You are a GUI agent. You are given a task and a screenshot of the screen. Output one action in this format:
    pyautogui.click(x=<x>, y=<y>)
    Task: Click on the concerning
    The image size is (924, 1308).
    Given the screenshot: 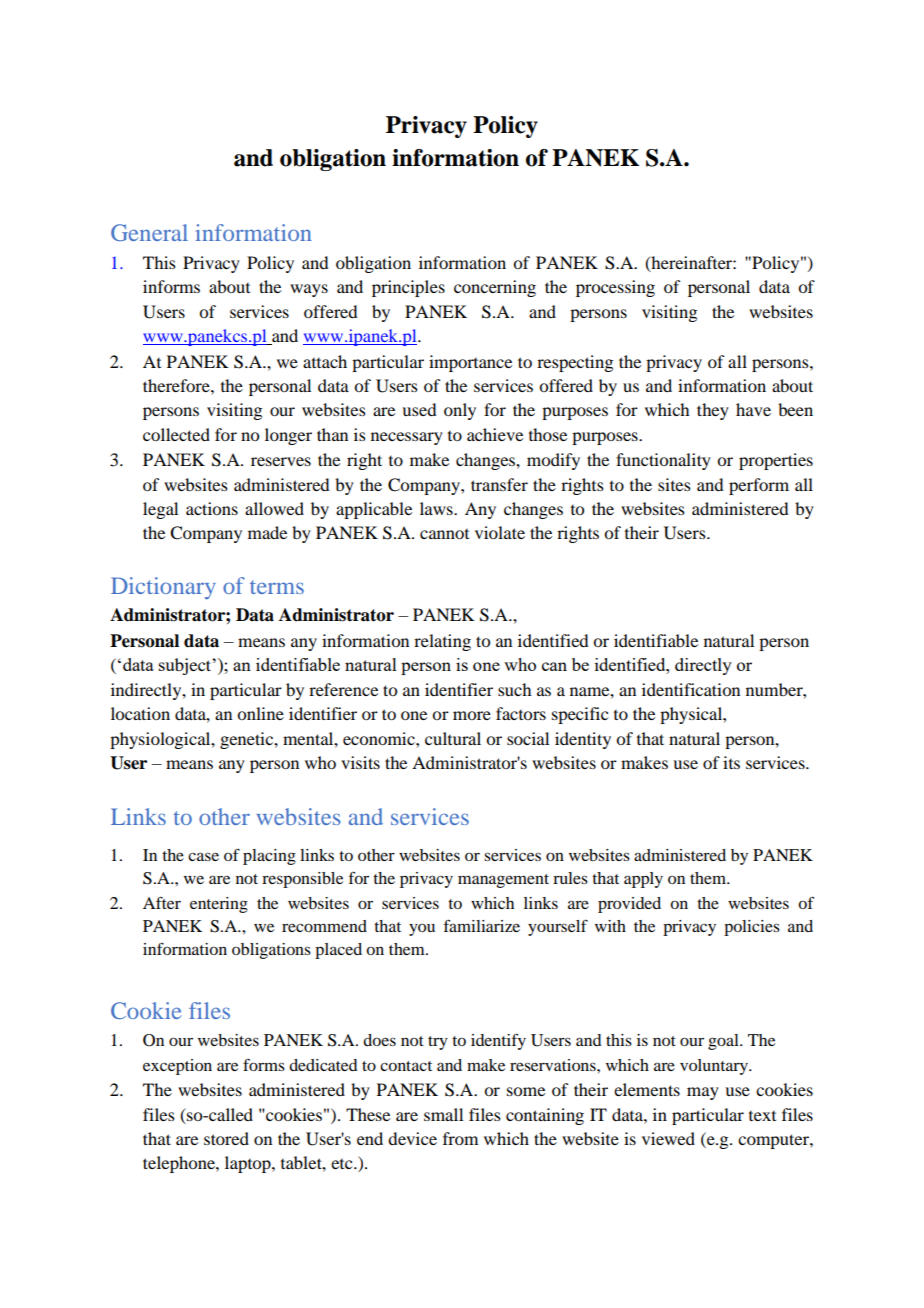 What is the action you would take?
    pyautogui.click(x=495, y=288)
